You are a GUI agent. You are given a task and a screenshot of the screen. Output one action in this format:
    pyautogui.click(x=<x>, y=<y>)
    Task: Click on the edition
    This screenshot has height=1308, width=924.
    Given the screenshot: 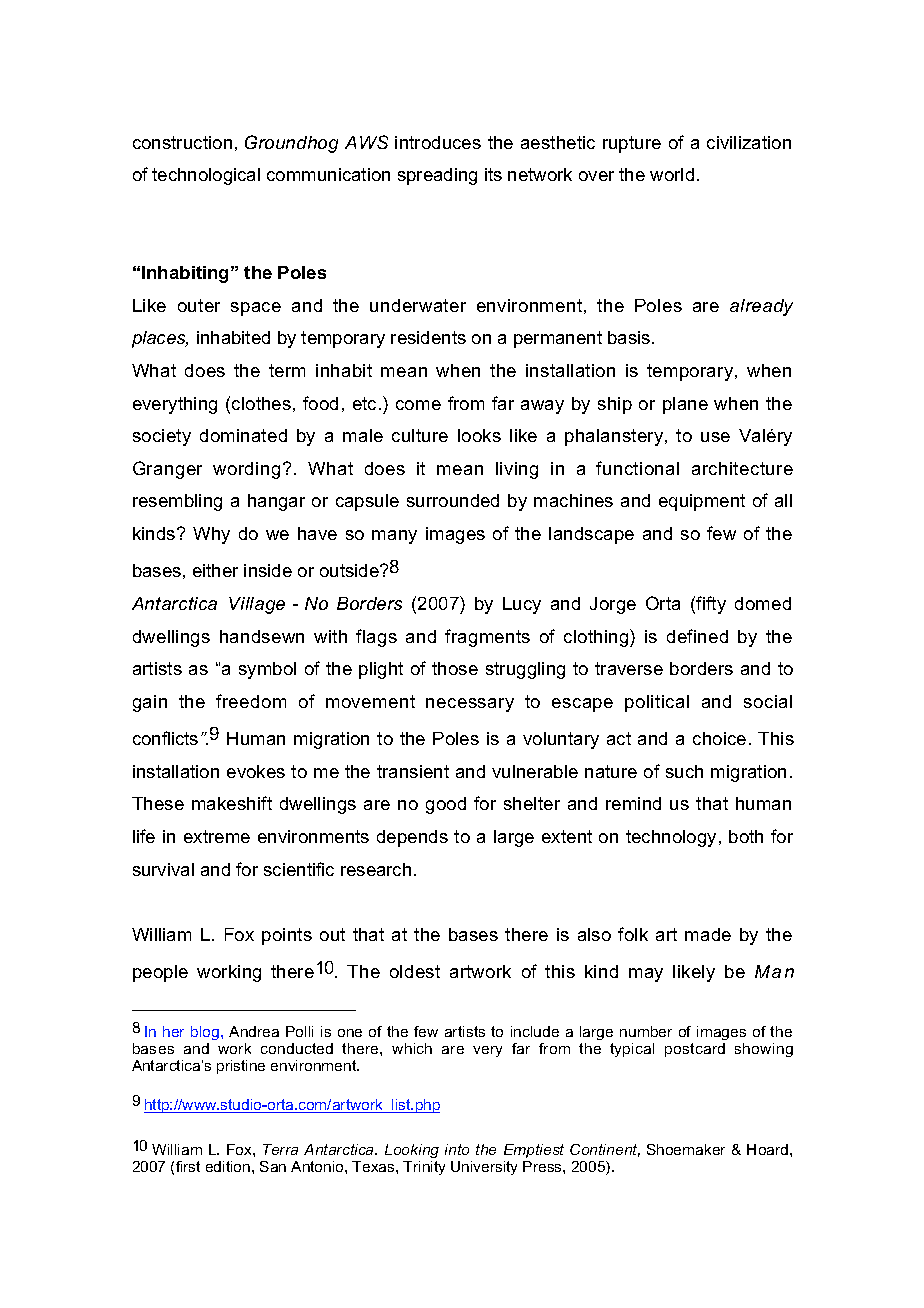 What is the action you would take?
    pyautogui.click(x=229, y=1166)
